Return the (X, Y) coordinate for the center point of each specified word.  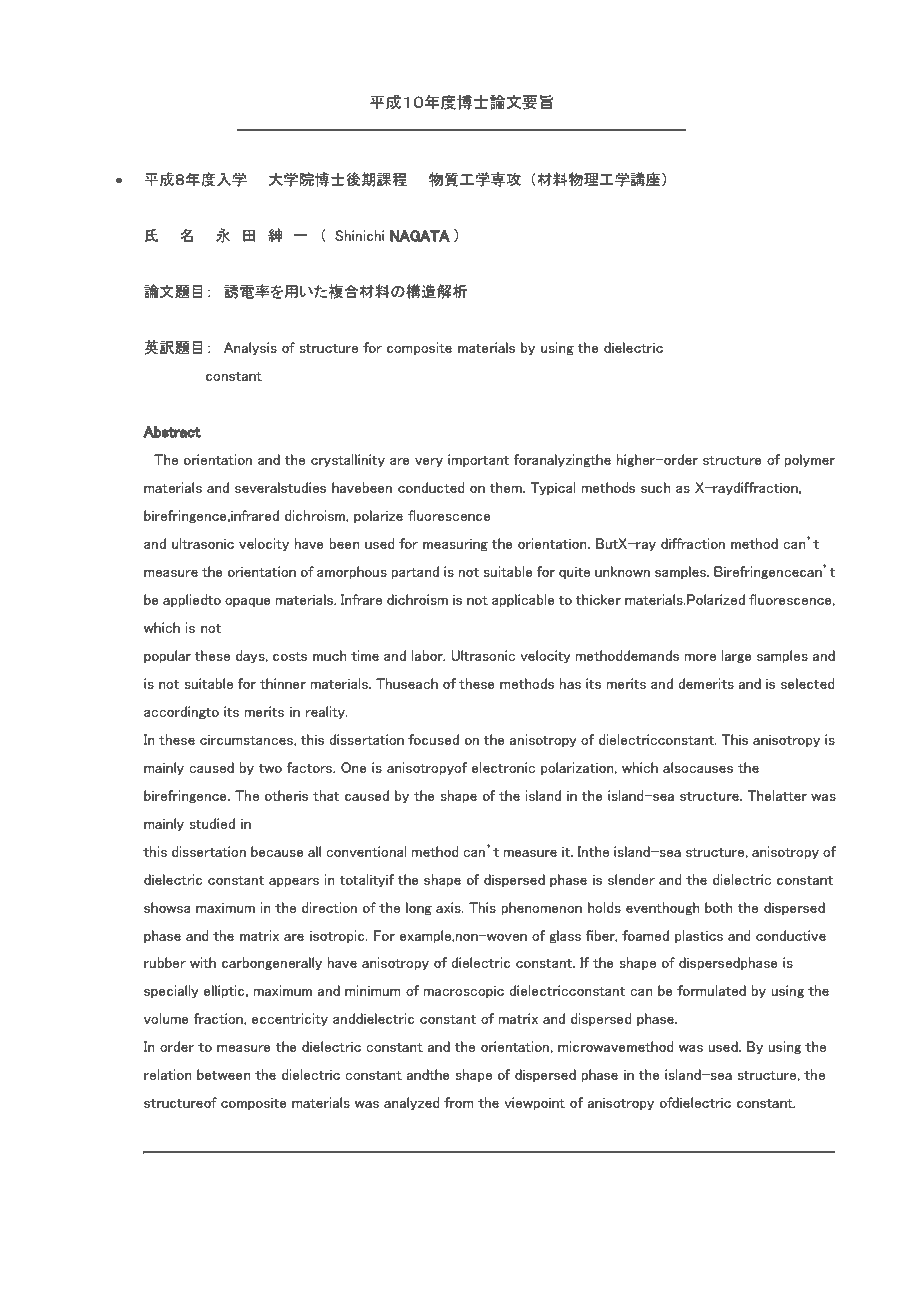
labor (428, 655)
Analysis (250, 348)
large (737, 656)
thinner (283, 683)
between (224, 1074)
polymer (809, 460)
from (459, 1102)
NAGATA (420, 236)
